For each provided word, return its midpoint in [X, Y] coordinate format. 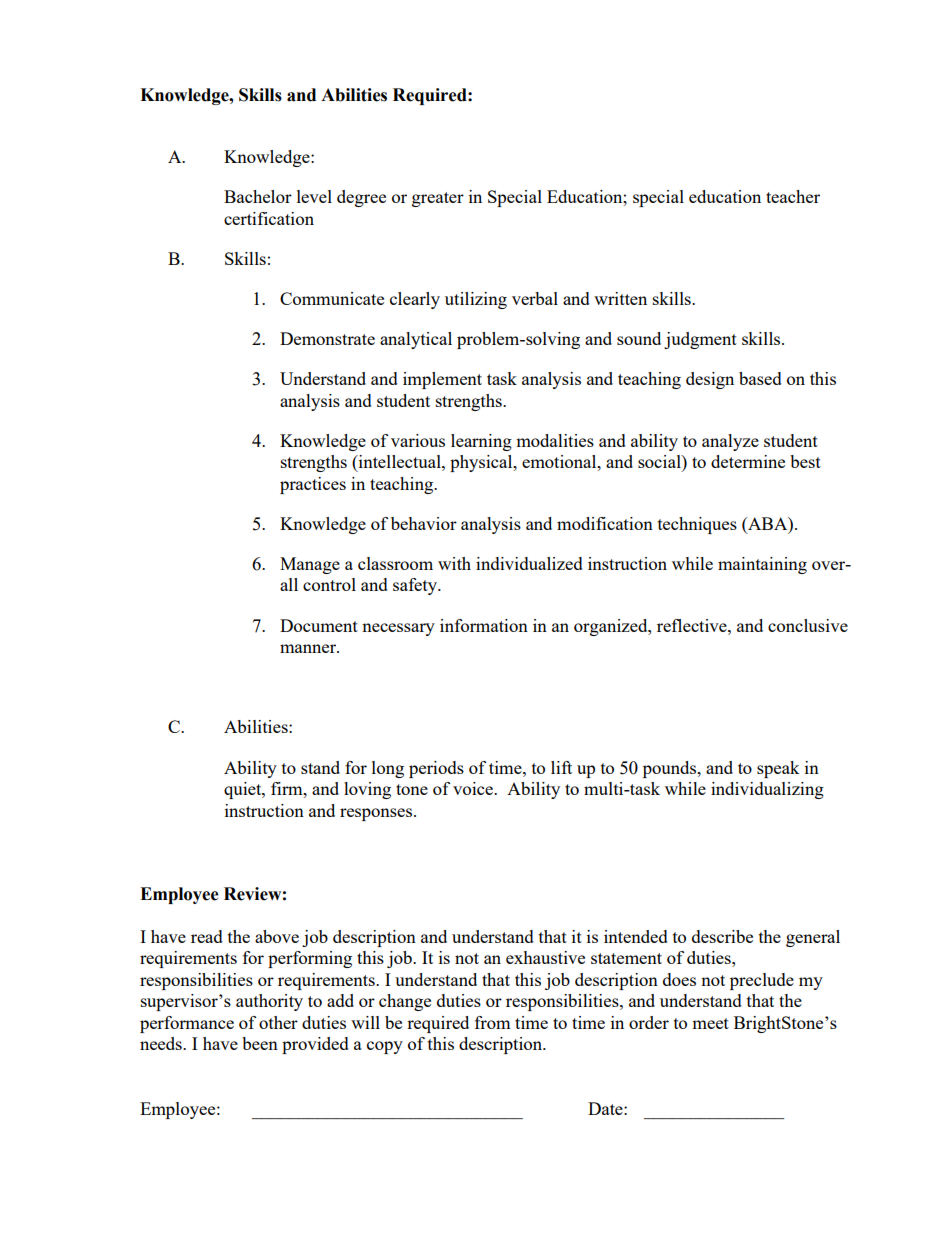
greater [438, 199]
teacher [793, 196]
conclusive [808, 625]
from [493, 1022]
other [278, 1022]
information [484, 625]
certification [269, 218]
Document [319, 625]
